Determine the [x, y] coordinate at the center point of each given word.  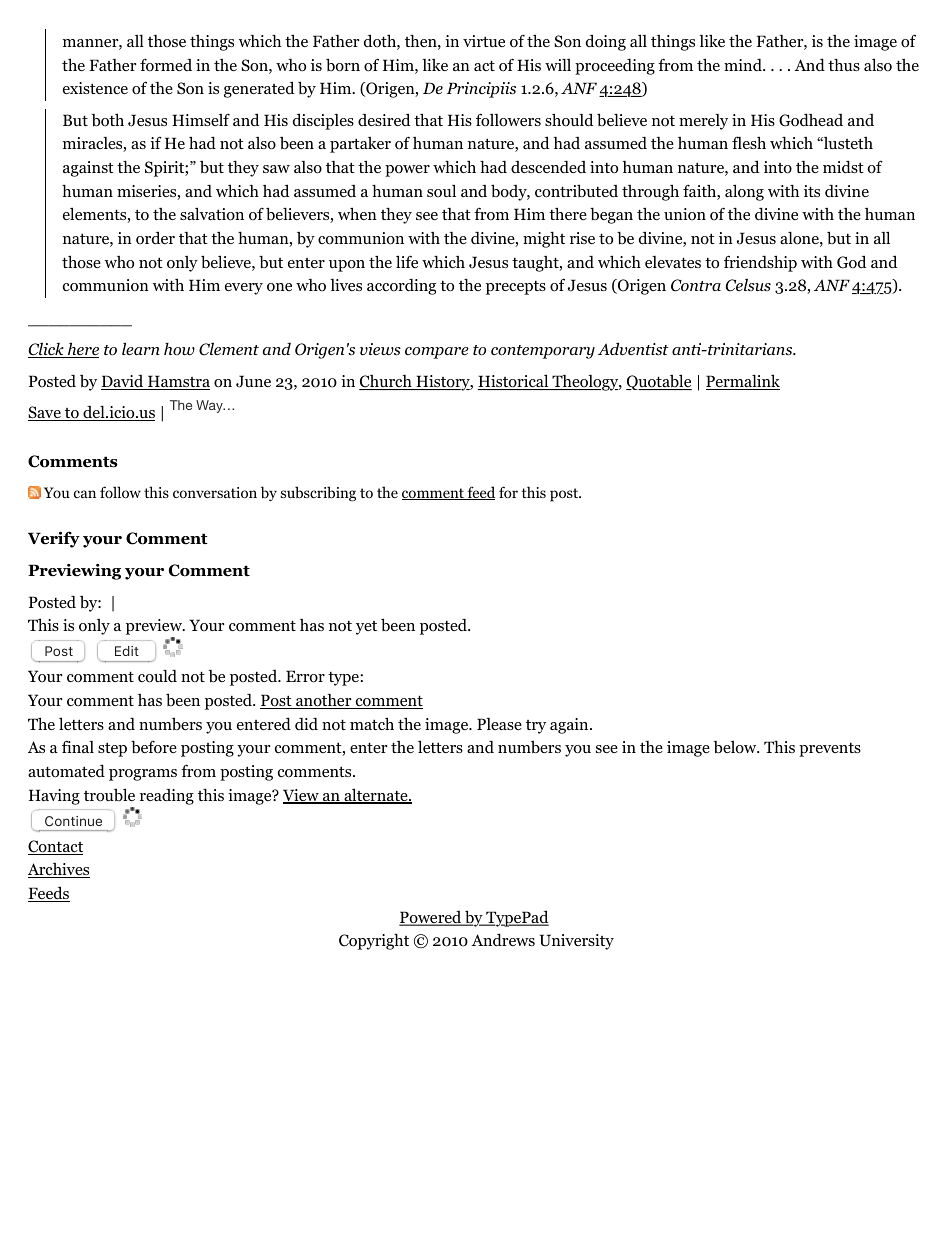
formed [166, 65]
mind [744, 65]
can [85, 494]
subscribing [318, 494]
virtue [484, 41]
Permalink [743, 382]
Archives [59, 870]
